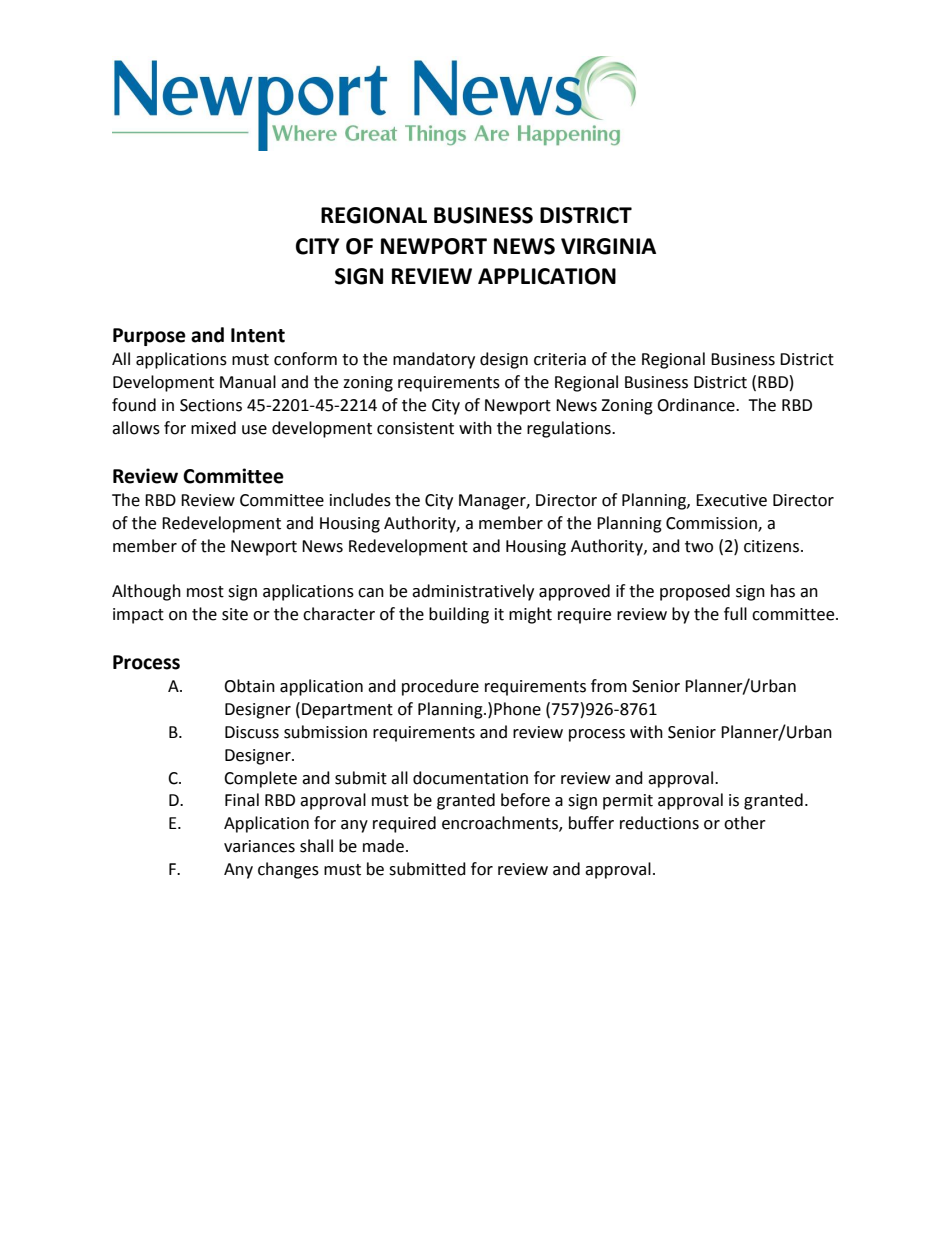 The width and height of the screenshot is (952, 1233). What do you see at coordinates (258, 335) in the screenshot?
I see `Intent` at bounding box center [258, 335].
